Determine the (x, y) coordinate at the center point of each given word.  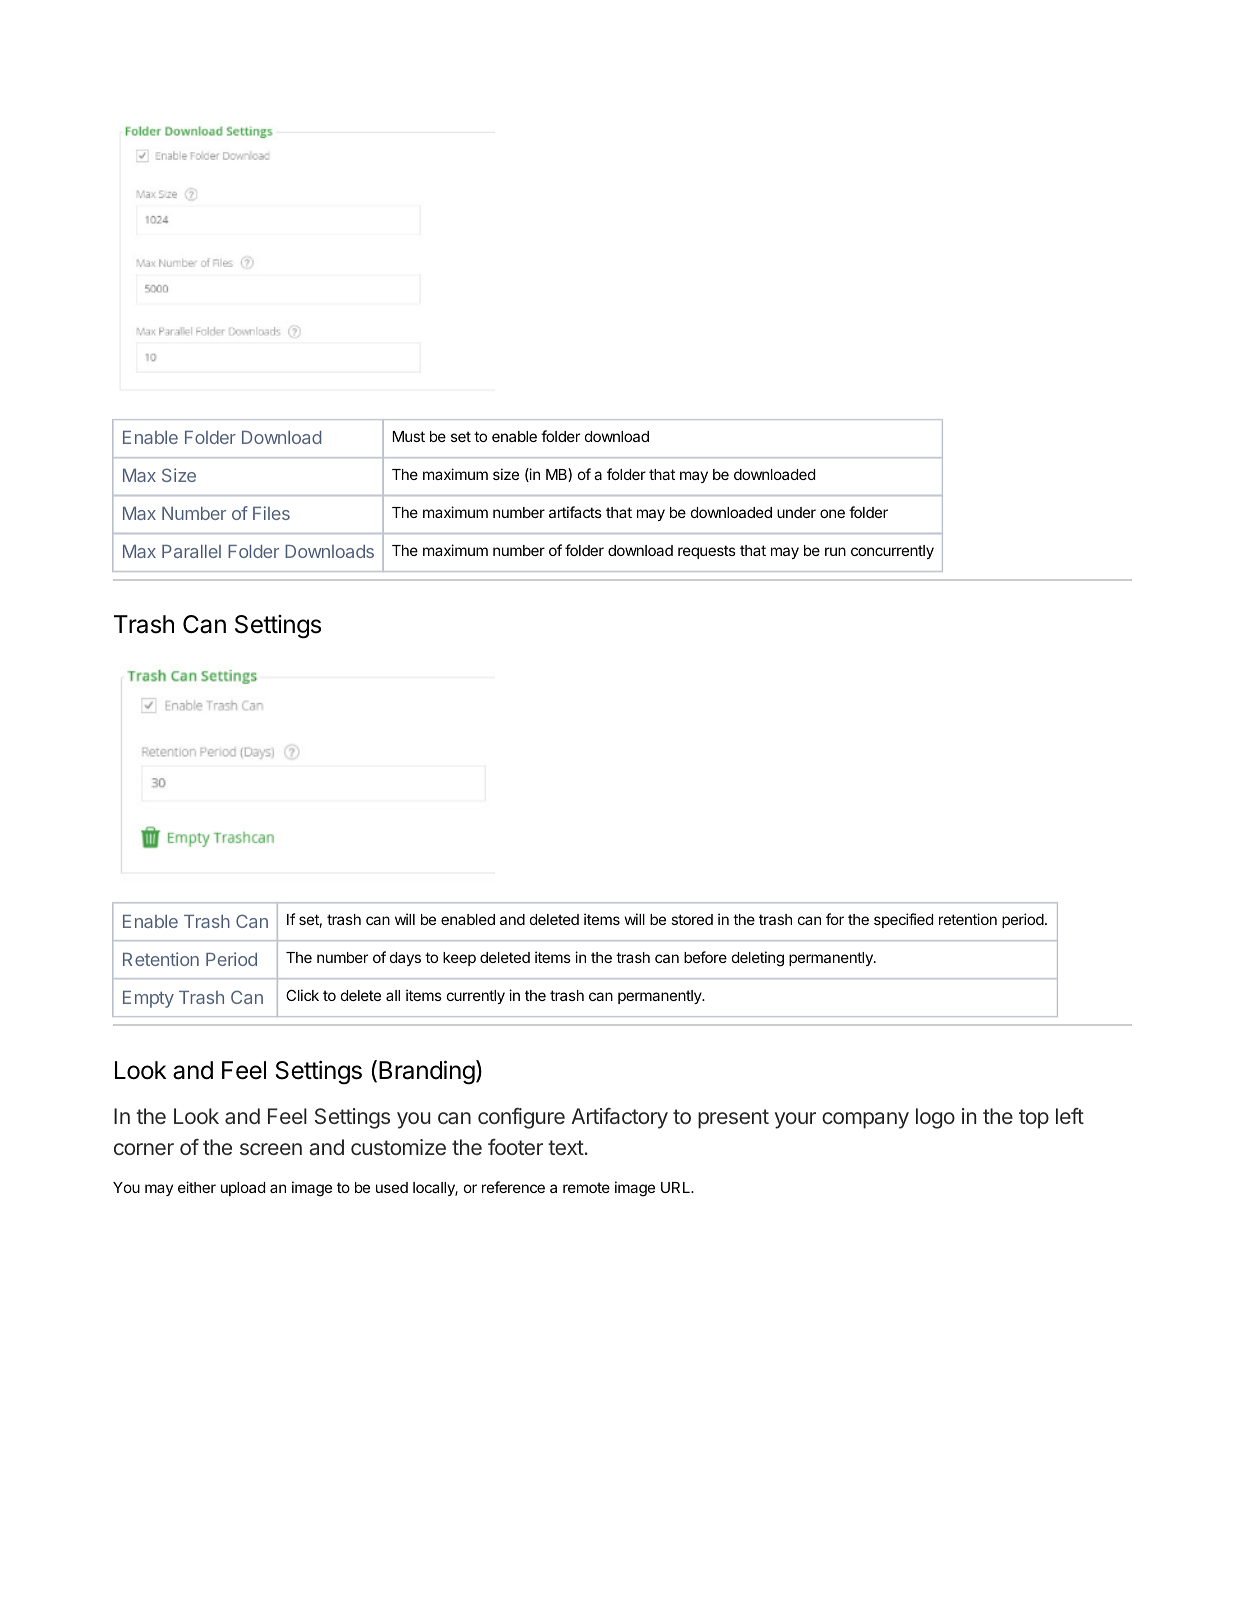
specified (903, 920)
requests (707, 552)
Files (271, 513)
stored (692, 919)
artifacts (575, 512)
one (832, 513)
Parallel (191, 551)
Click (302, 995)
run (835, 551)
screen (271, 1149)
